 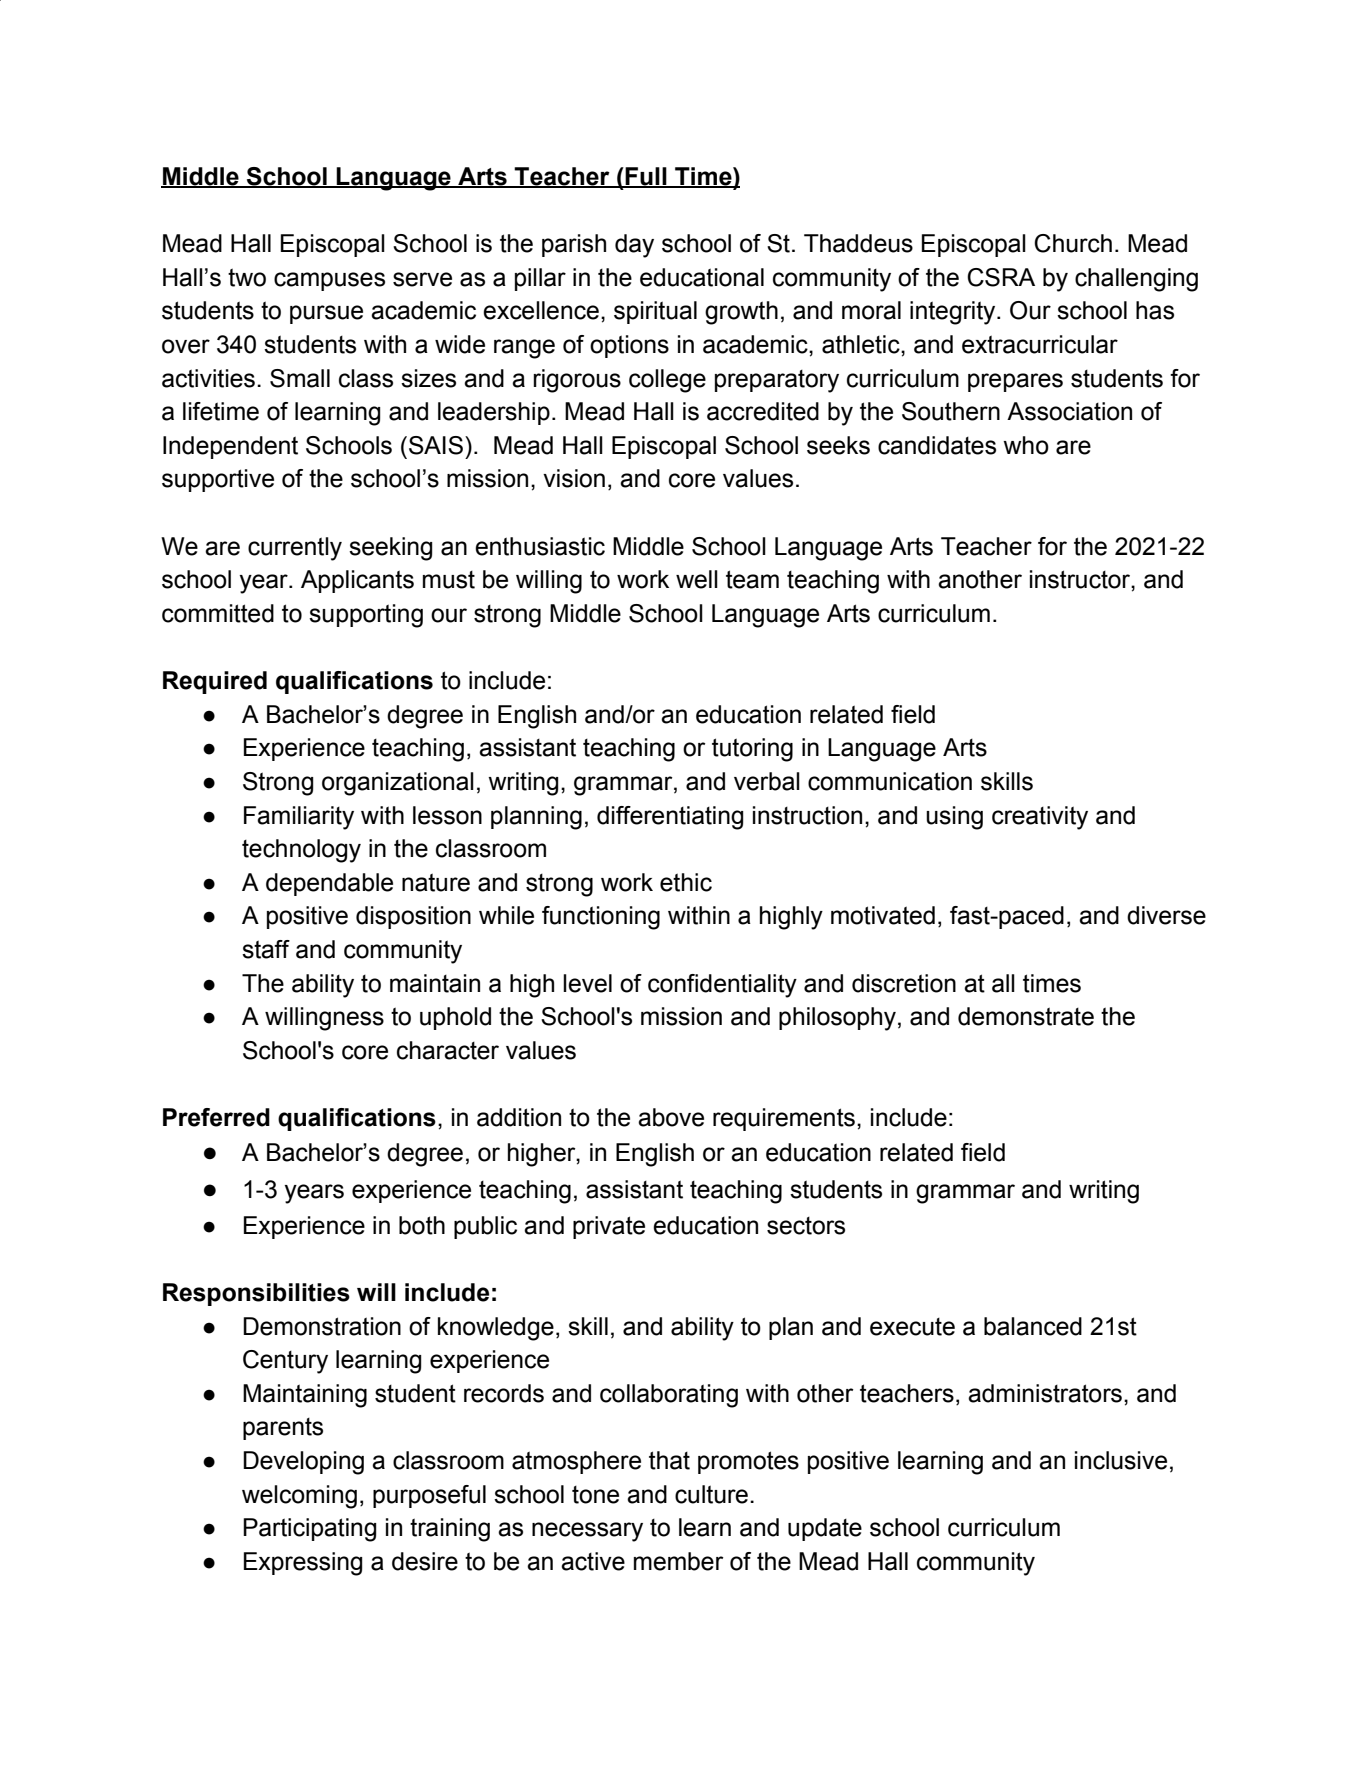 I want to click on campuses, so click(x=329, y=281).
